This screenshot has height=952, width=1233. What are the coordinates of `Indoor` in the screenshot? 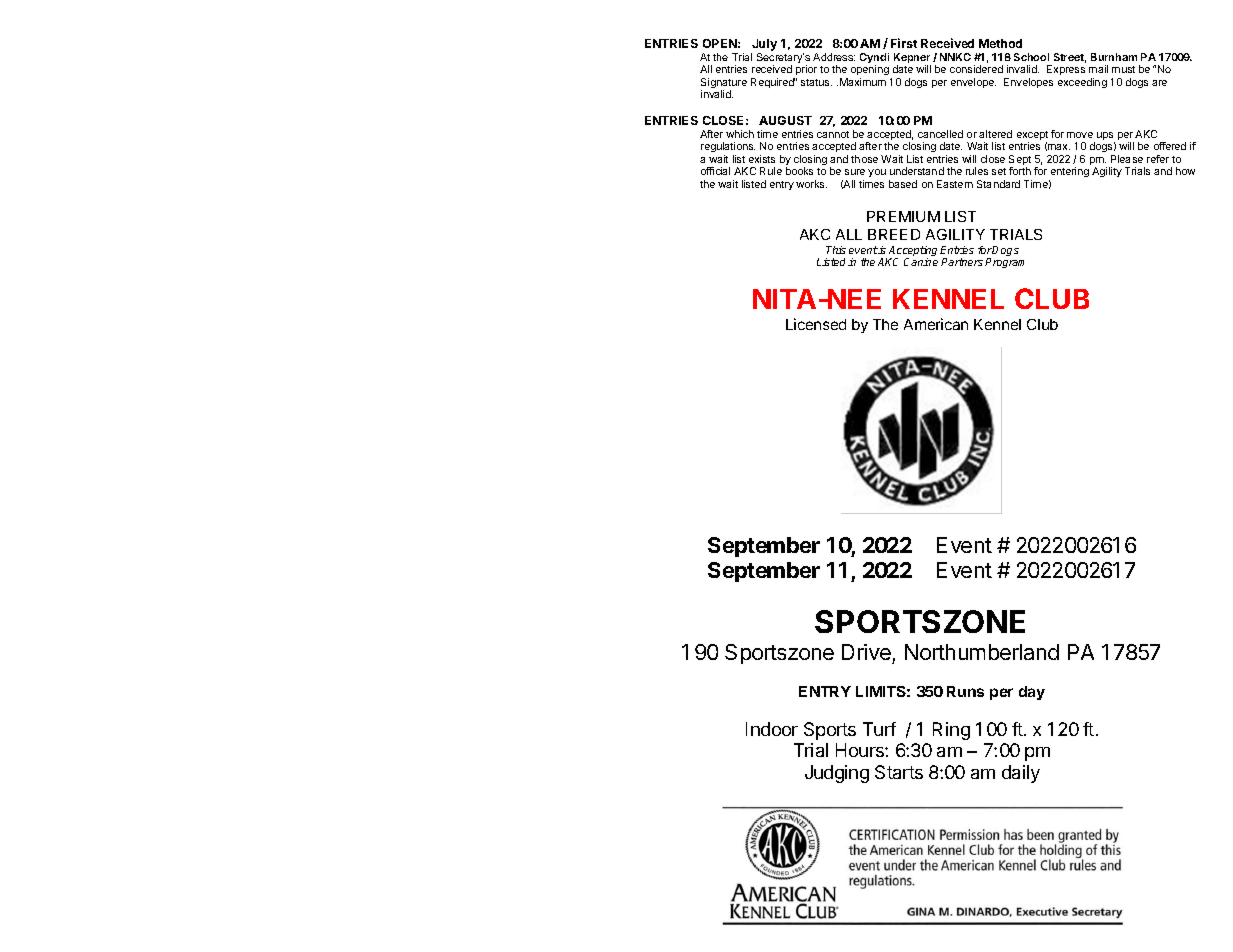 It's located at (772, 729).
